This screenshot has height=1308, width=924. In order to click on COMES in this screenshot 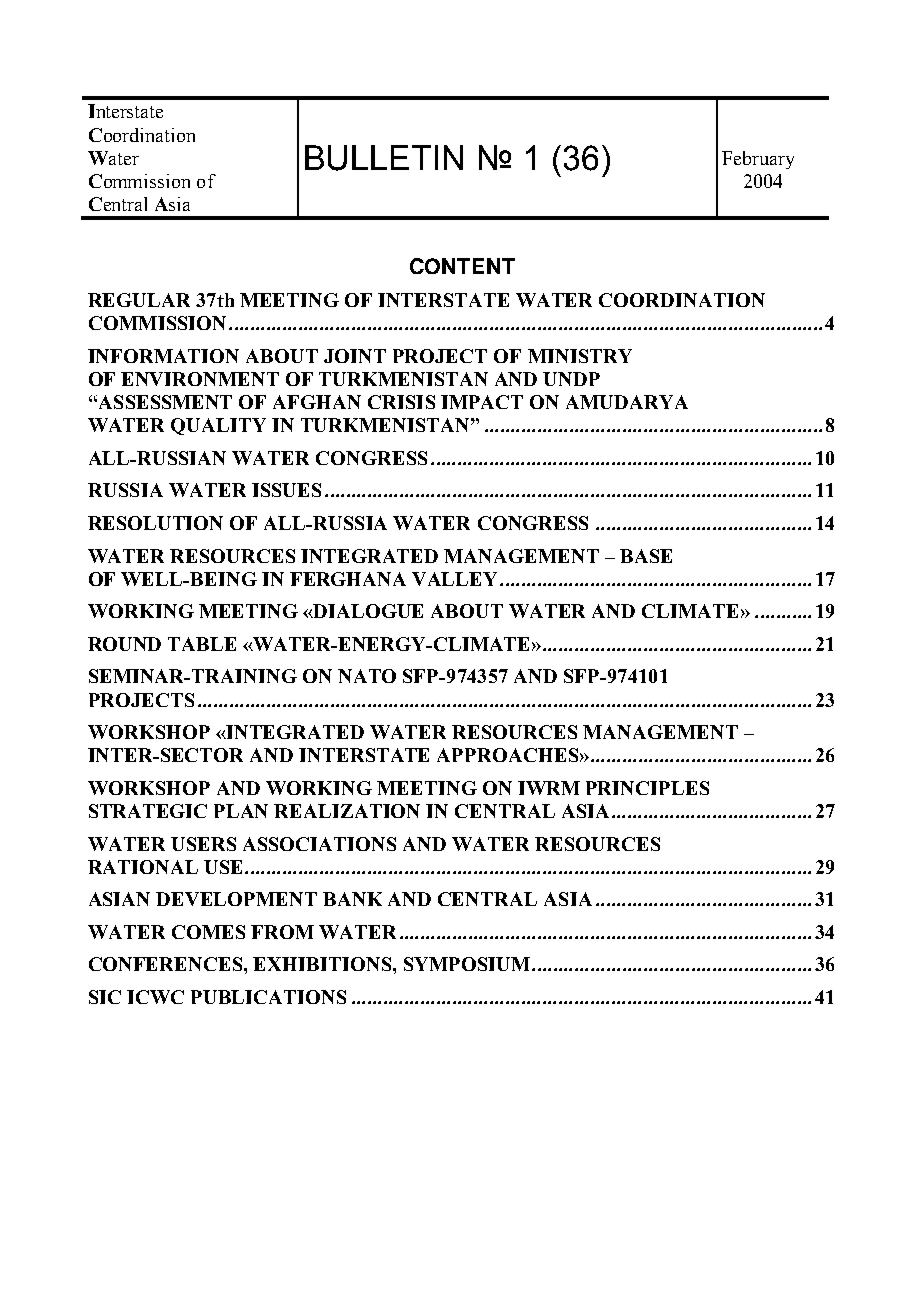, I will do `click(208, 932)`.
